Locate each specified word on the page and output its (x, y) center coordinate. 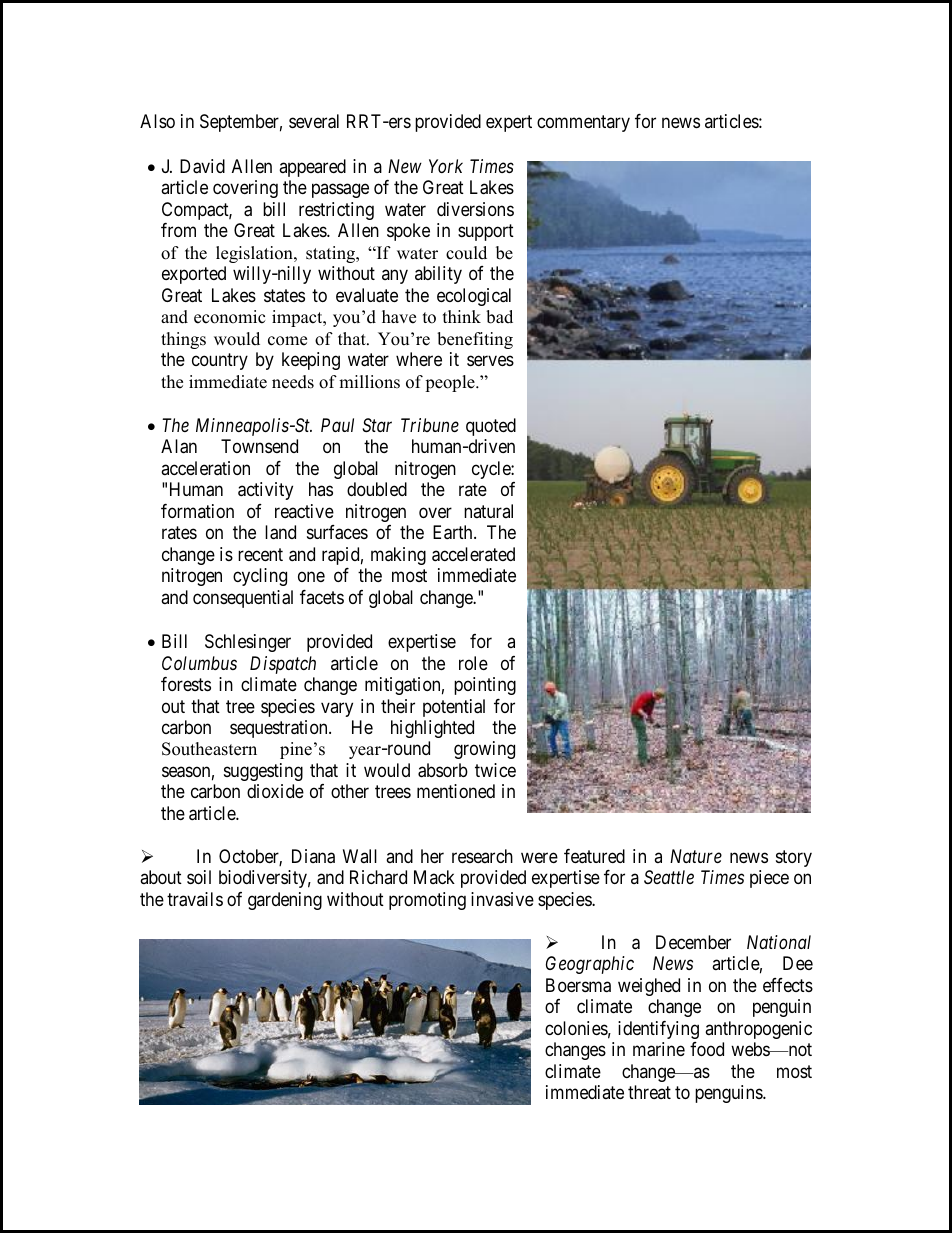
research (482, 856)
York (446, 166)
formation (197, 511)
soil (199, 877)
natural (488, 511)
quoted (491, 427)
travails (195, 899)
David (202, 166)
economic (229, 317)
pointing (485, 686)
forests (186, 684)
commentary (583, 124)
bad (499, 317)
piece (769, 879)
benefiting (475, 340)
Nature (696, 856)
